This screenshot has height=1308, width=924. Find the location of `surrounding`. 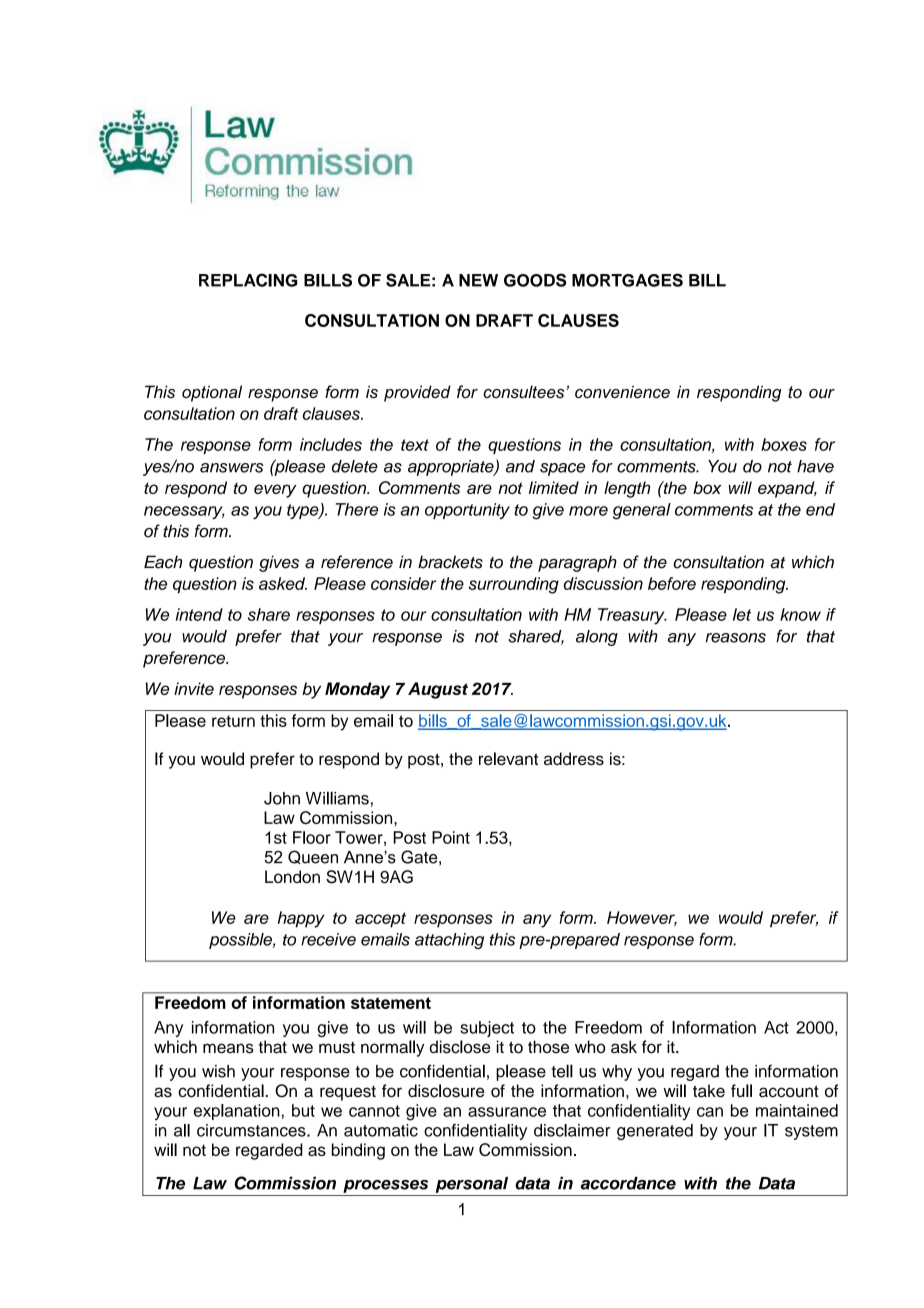

surrounding is located at coordinates (514, 585).
